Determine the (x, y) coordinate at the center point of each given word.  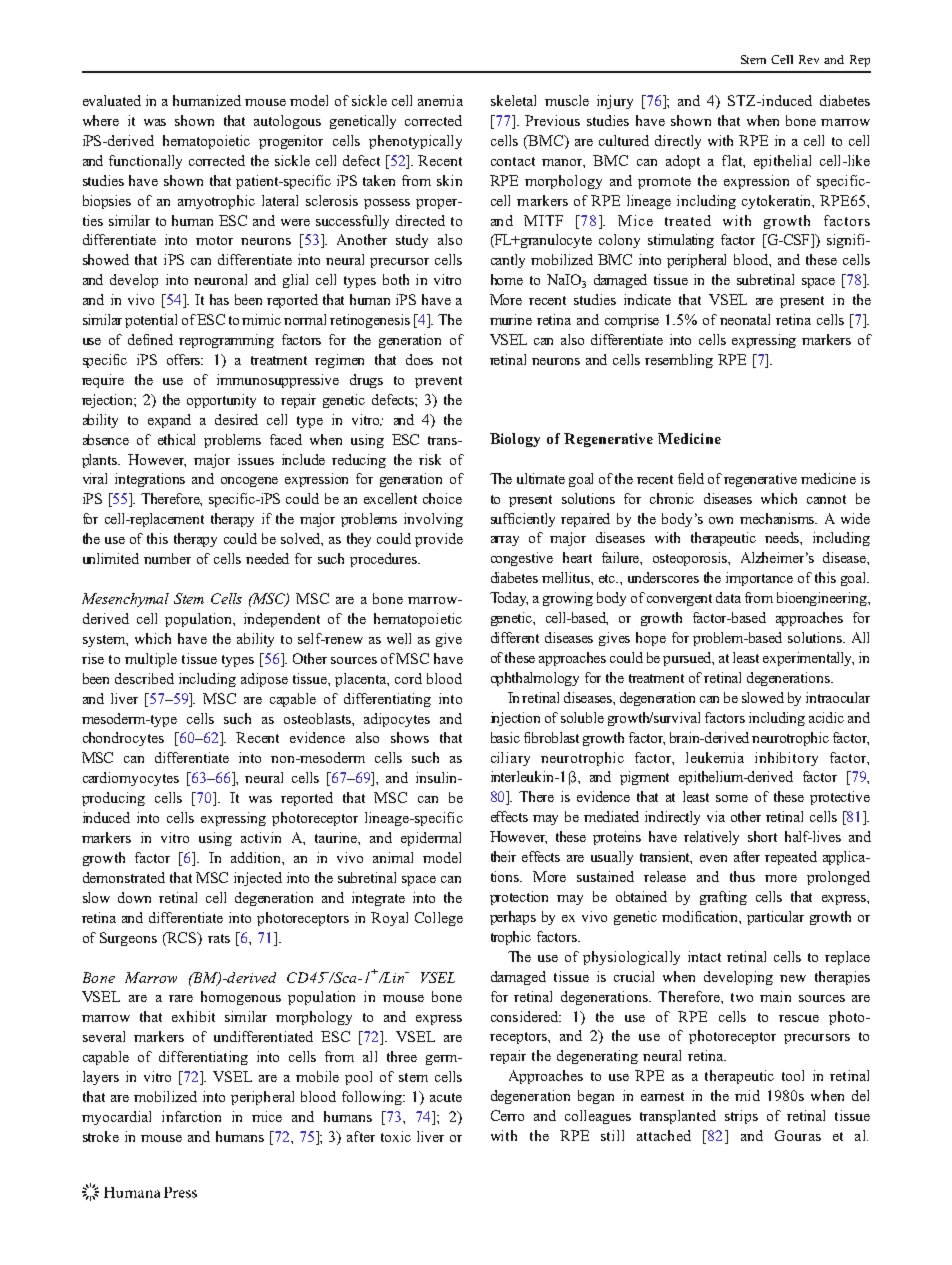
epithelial (782, 162)
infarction (191, 1116)
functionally (145, 162)
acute (446, 1097)
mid (747, 1095)
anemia (440, 100)
